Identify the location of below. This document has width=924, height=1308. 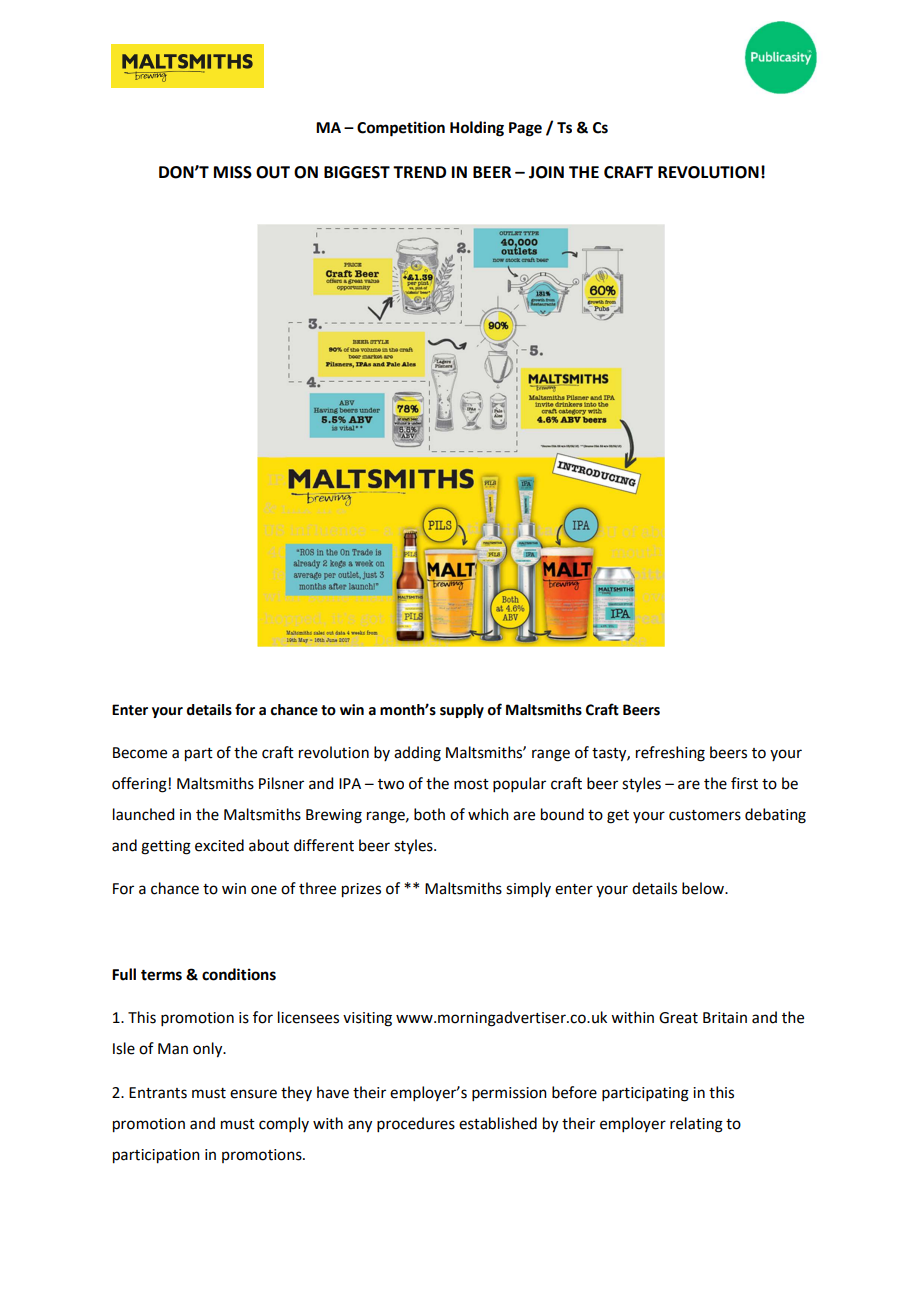
(704, 888).
